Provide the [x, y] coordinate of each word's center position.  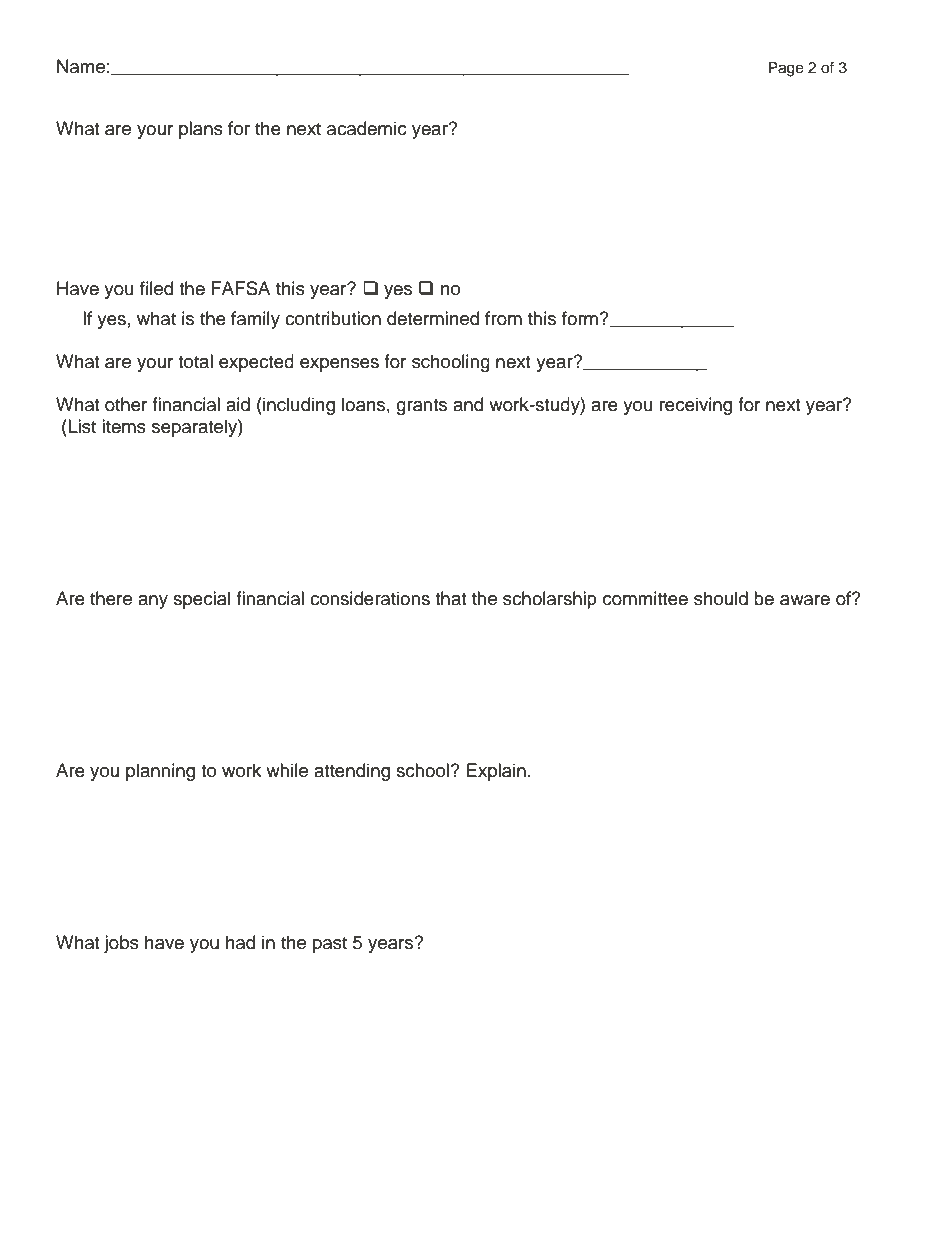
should [721, 598]
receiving [696, 406]
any [153, 602]
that [450, 598]
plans [201, 130]
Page [786, 69]
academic [367, 128]
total [195, 361]
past [330, 945]
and [468, 404]
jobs [121, 944]
